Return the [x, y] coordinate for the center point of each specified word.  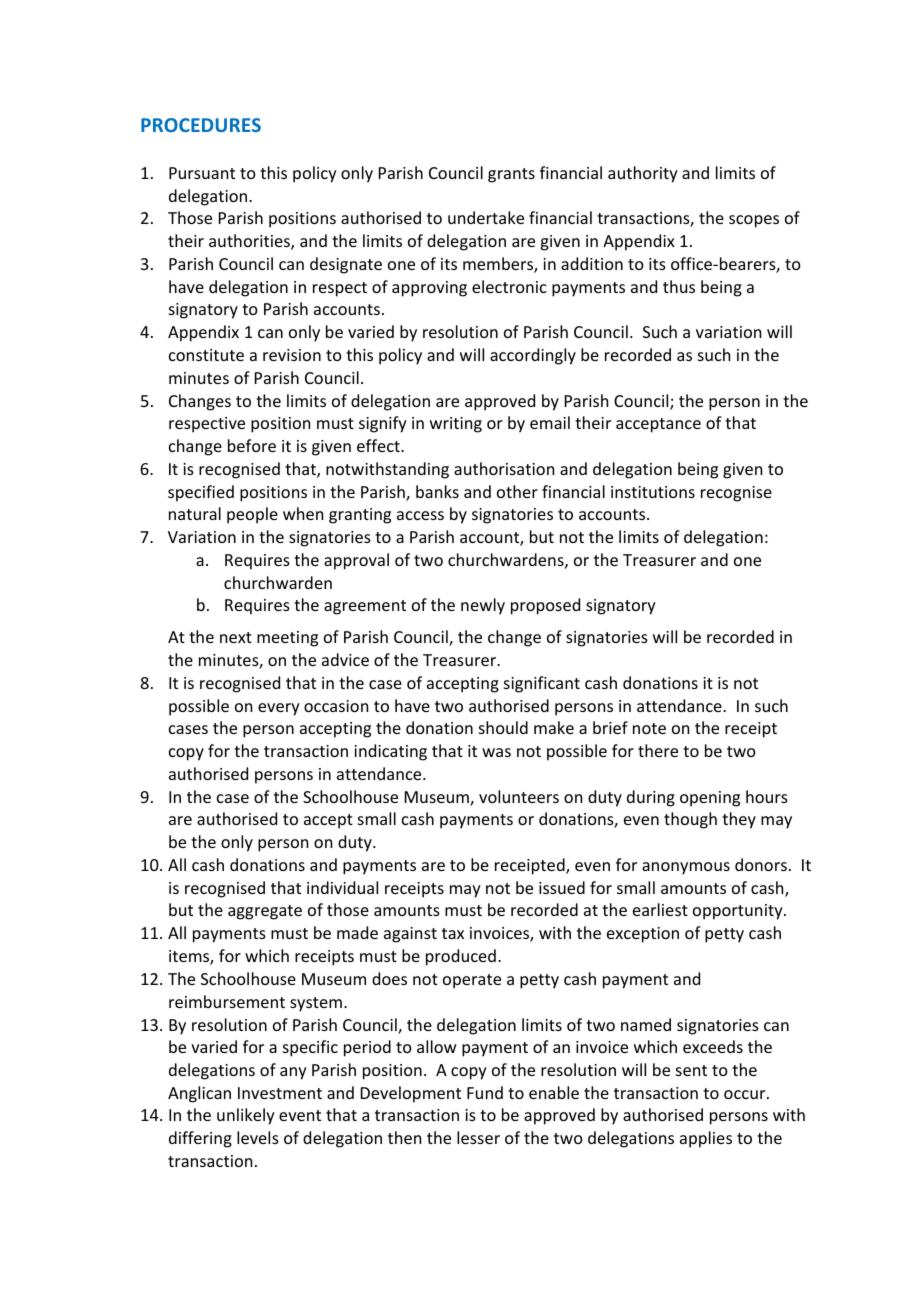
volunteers [519, 796]
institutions [653, 492]
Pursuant [202, 173]
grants [511, 175]
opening [710, 799]
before [252, 445]
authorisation [504, 468]
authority [643, 174]
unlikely [246, 1116]
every [279, 709]
